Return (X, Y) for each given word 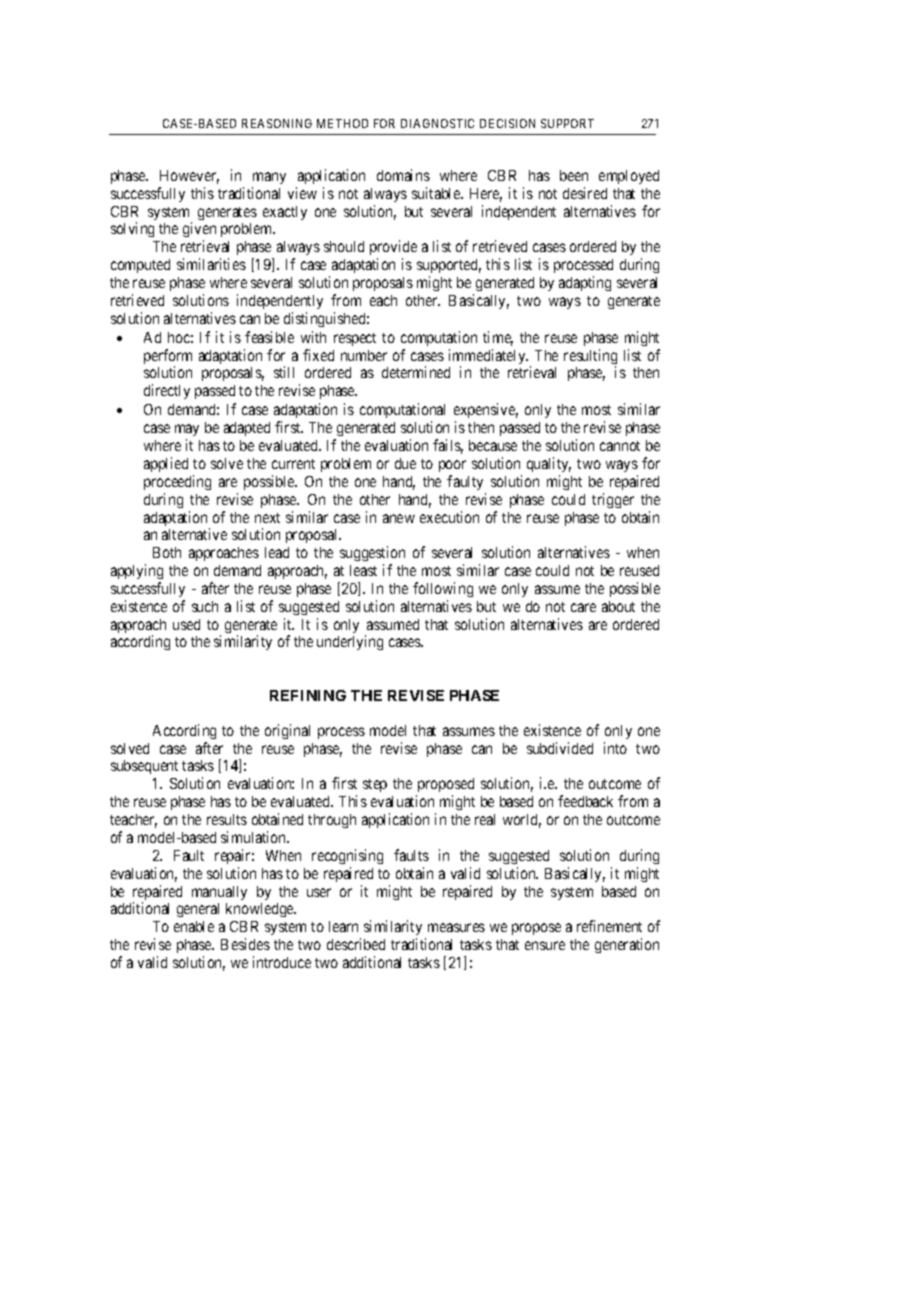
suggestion (372, 555)
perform (168, 358)
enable (194, 926)
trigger (613, 500)
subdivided (560, 748)
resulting (590, 358)
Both (167, 552)
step (375, 785)
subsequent (144, 767)
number (364, 355)
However (189, 177)
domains (403, 175)
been (574, 175)
